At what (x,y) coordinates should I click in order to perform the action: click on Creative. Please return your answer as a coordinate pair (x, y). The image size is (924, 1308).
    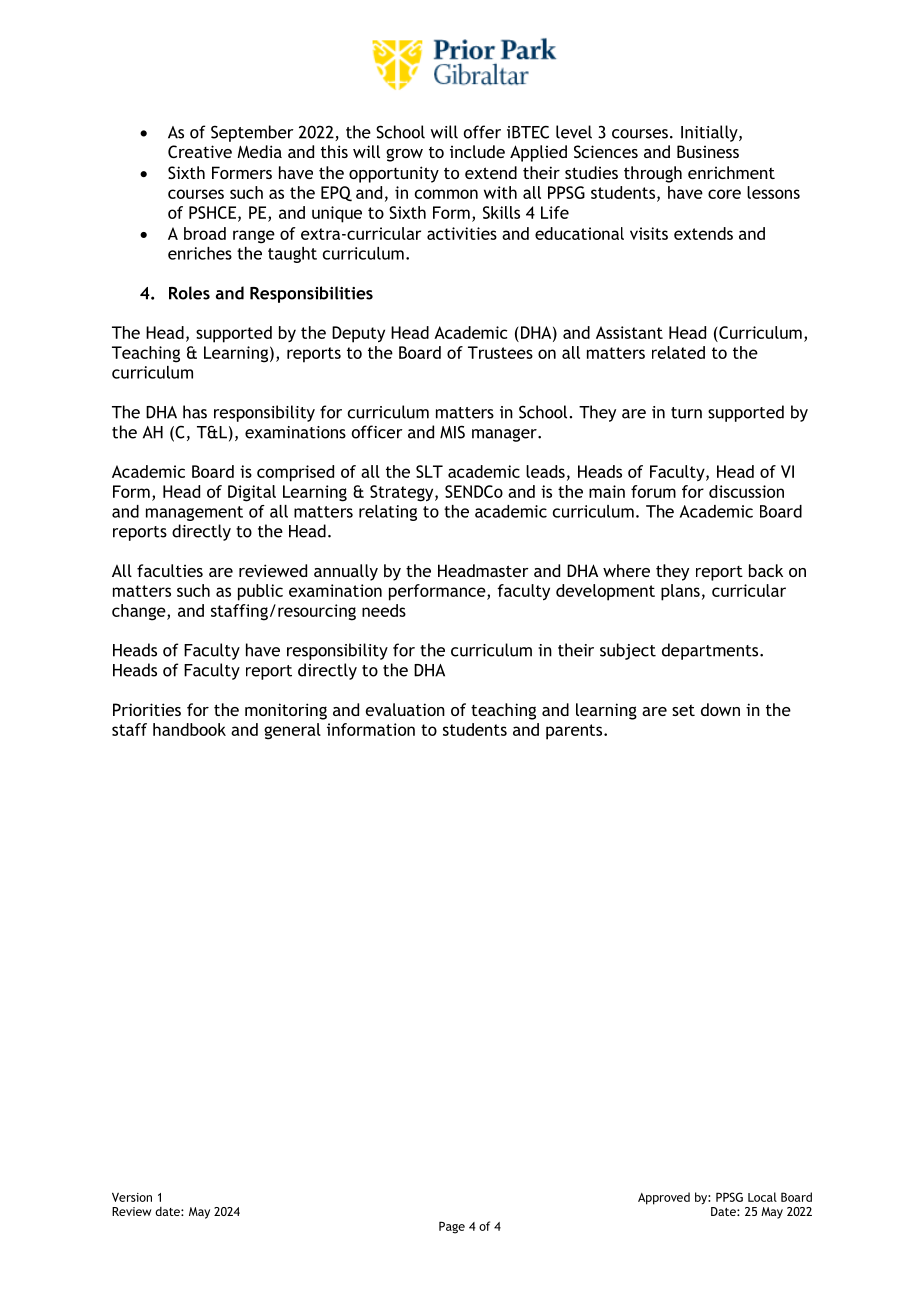
    Looking at the image, I should click on (200, 151).
